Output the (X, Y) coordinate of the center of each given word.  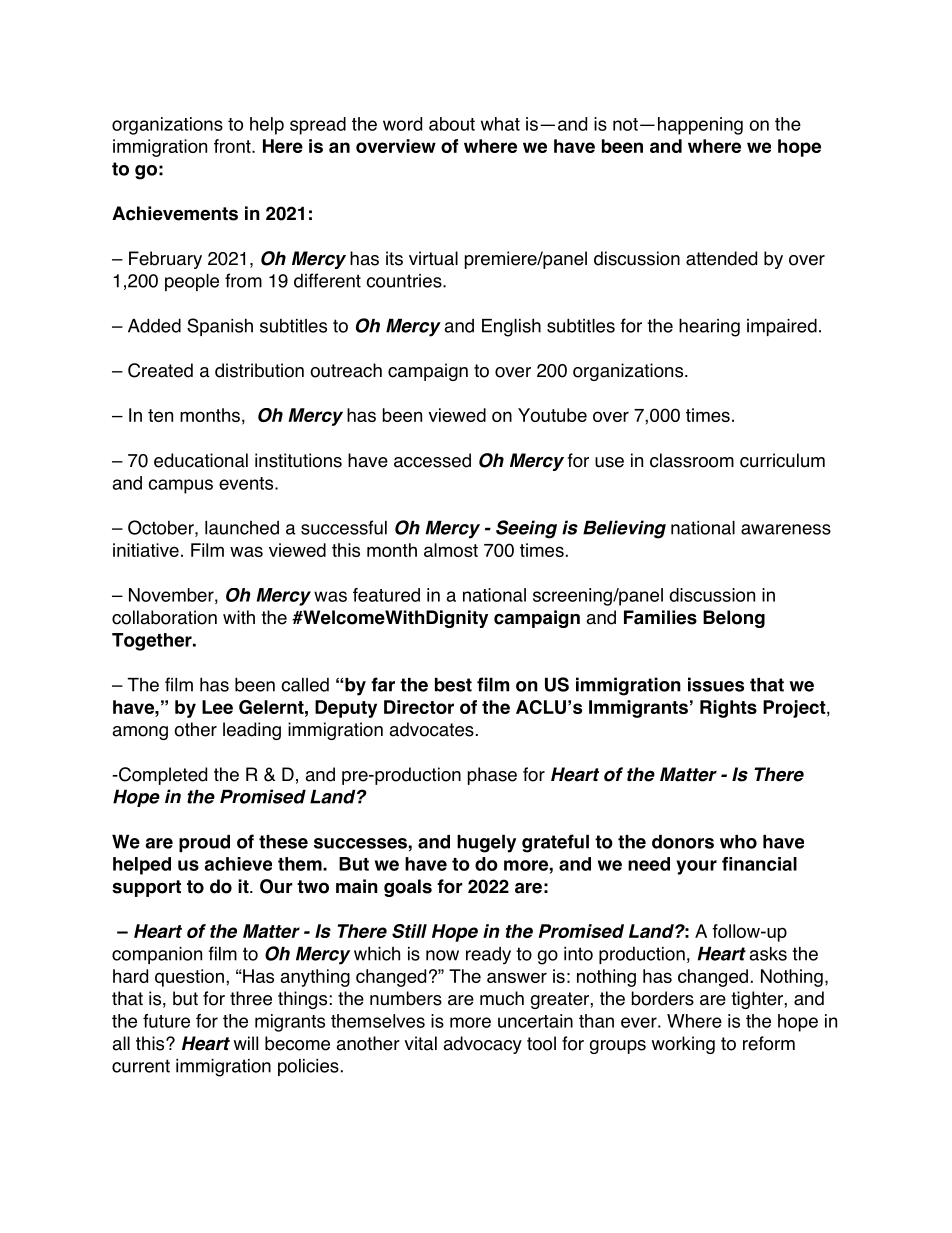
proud (204, 843)
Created (160, 370)
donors (683, 842)
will (246, 1043)
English (511, 327)
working (683, 1045)
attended (721, 258)
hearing (709, 327)
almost (451, 550)
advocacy (482, 1045)
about (452, 124)
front (233, 146)
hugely (486, 843)
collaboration (164, 617)
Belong (734, 619)
